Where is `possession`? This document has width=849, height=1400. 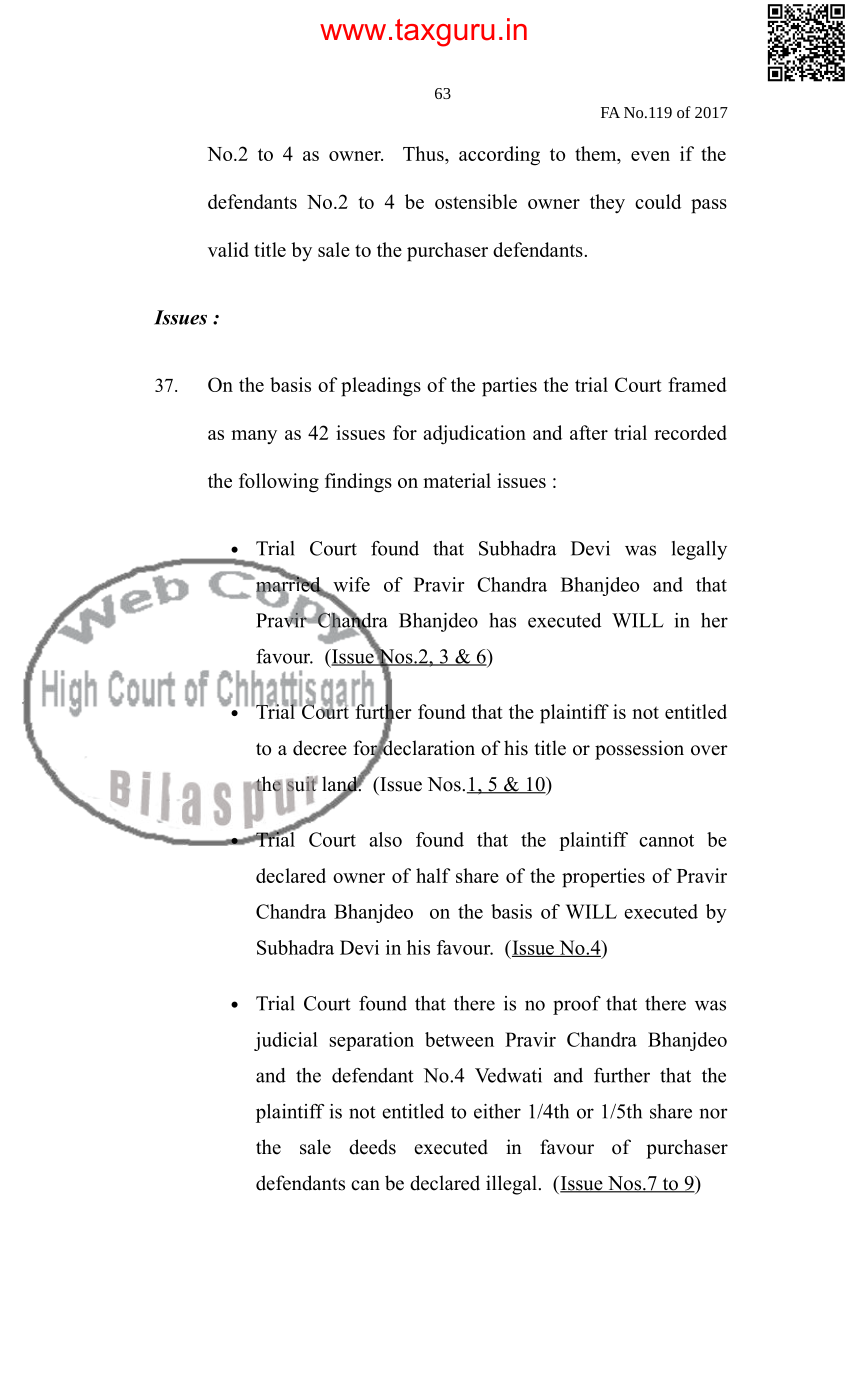
possession is located at coordinates (639, 750).
